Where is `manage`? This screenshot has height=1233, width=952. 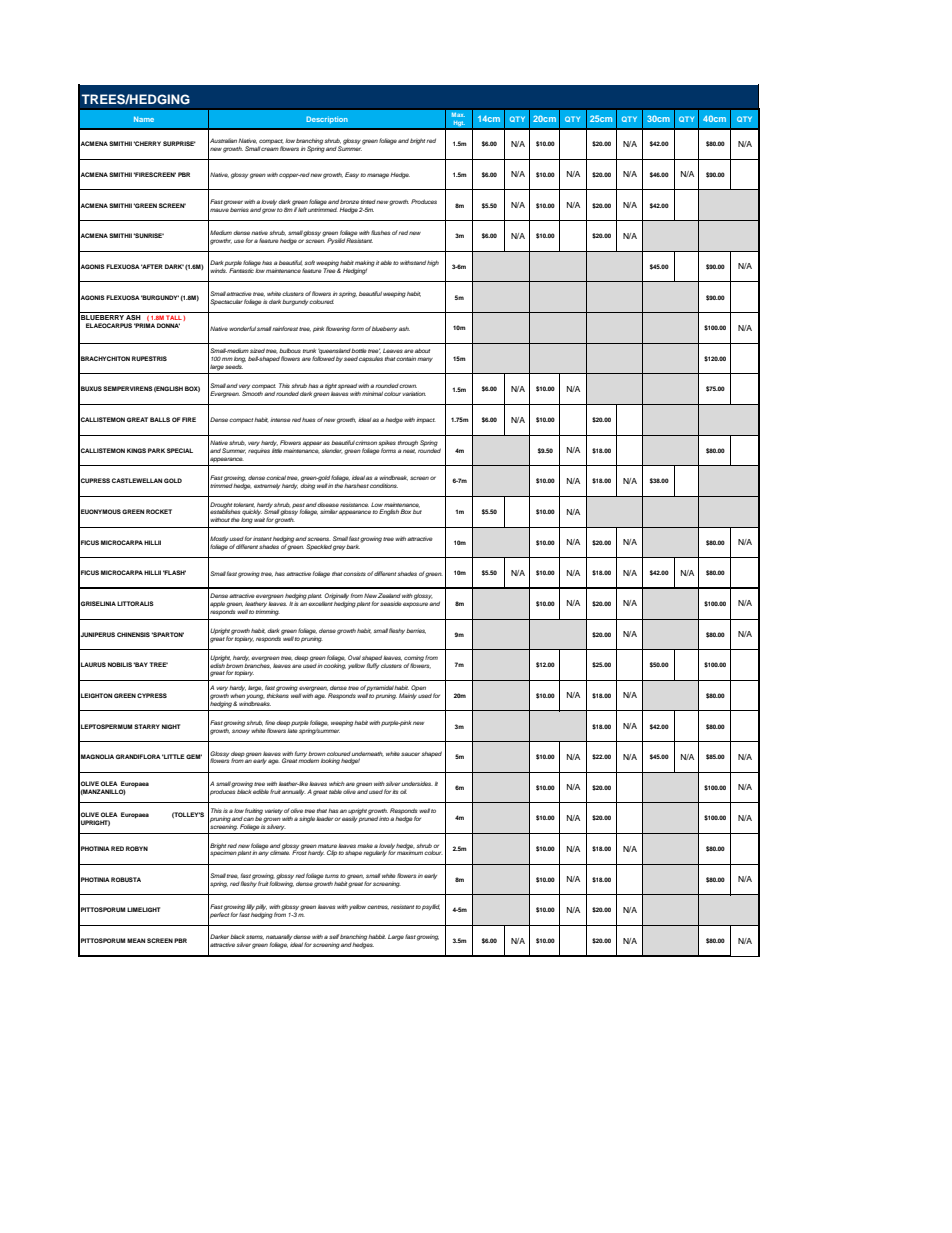 manage is located at coordinates (379, 176).
